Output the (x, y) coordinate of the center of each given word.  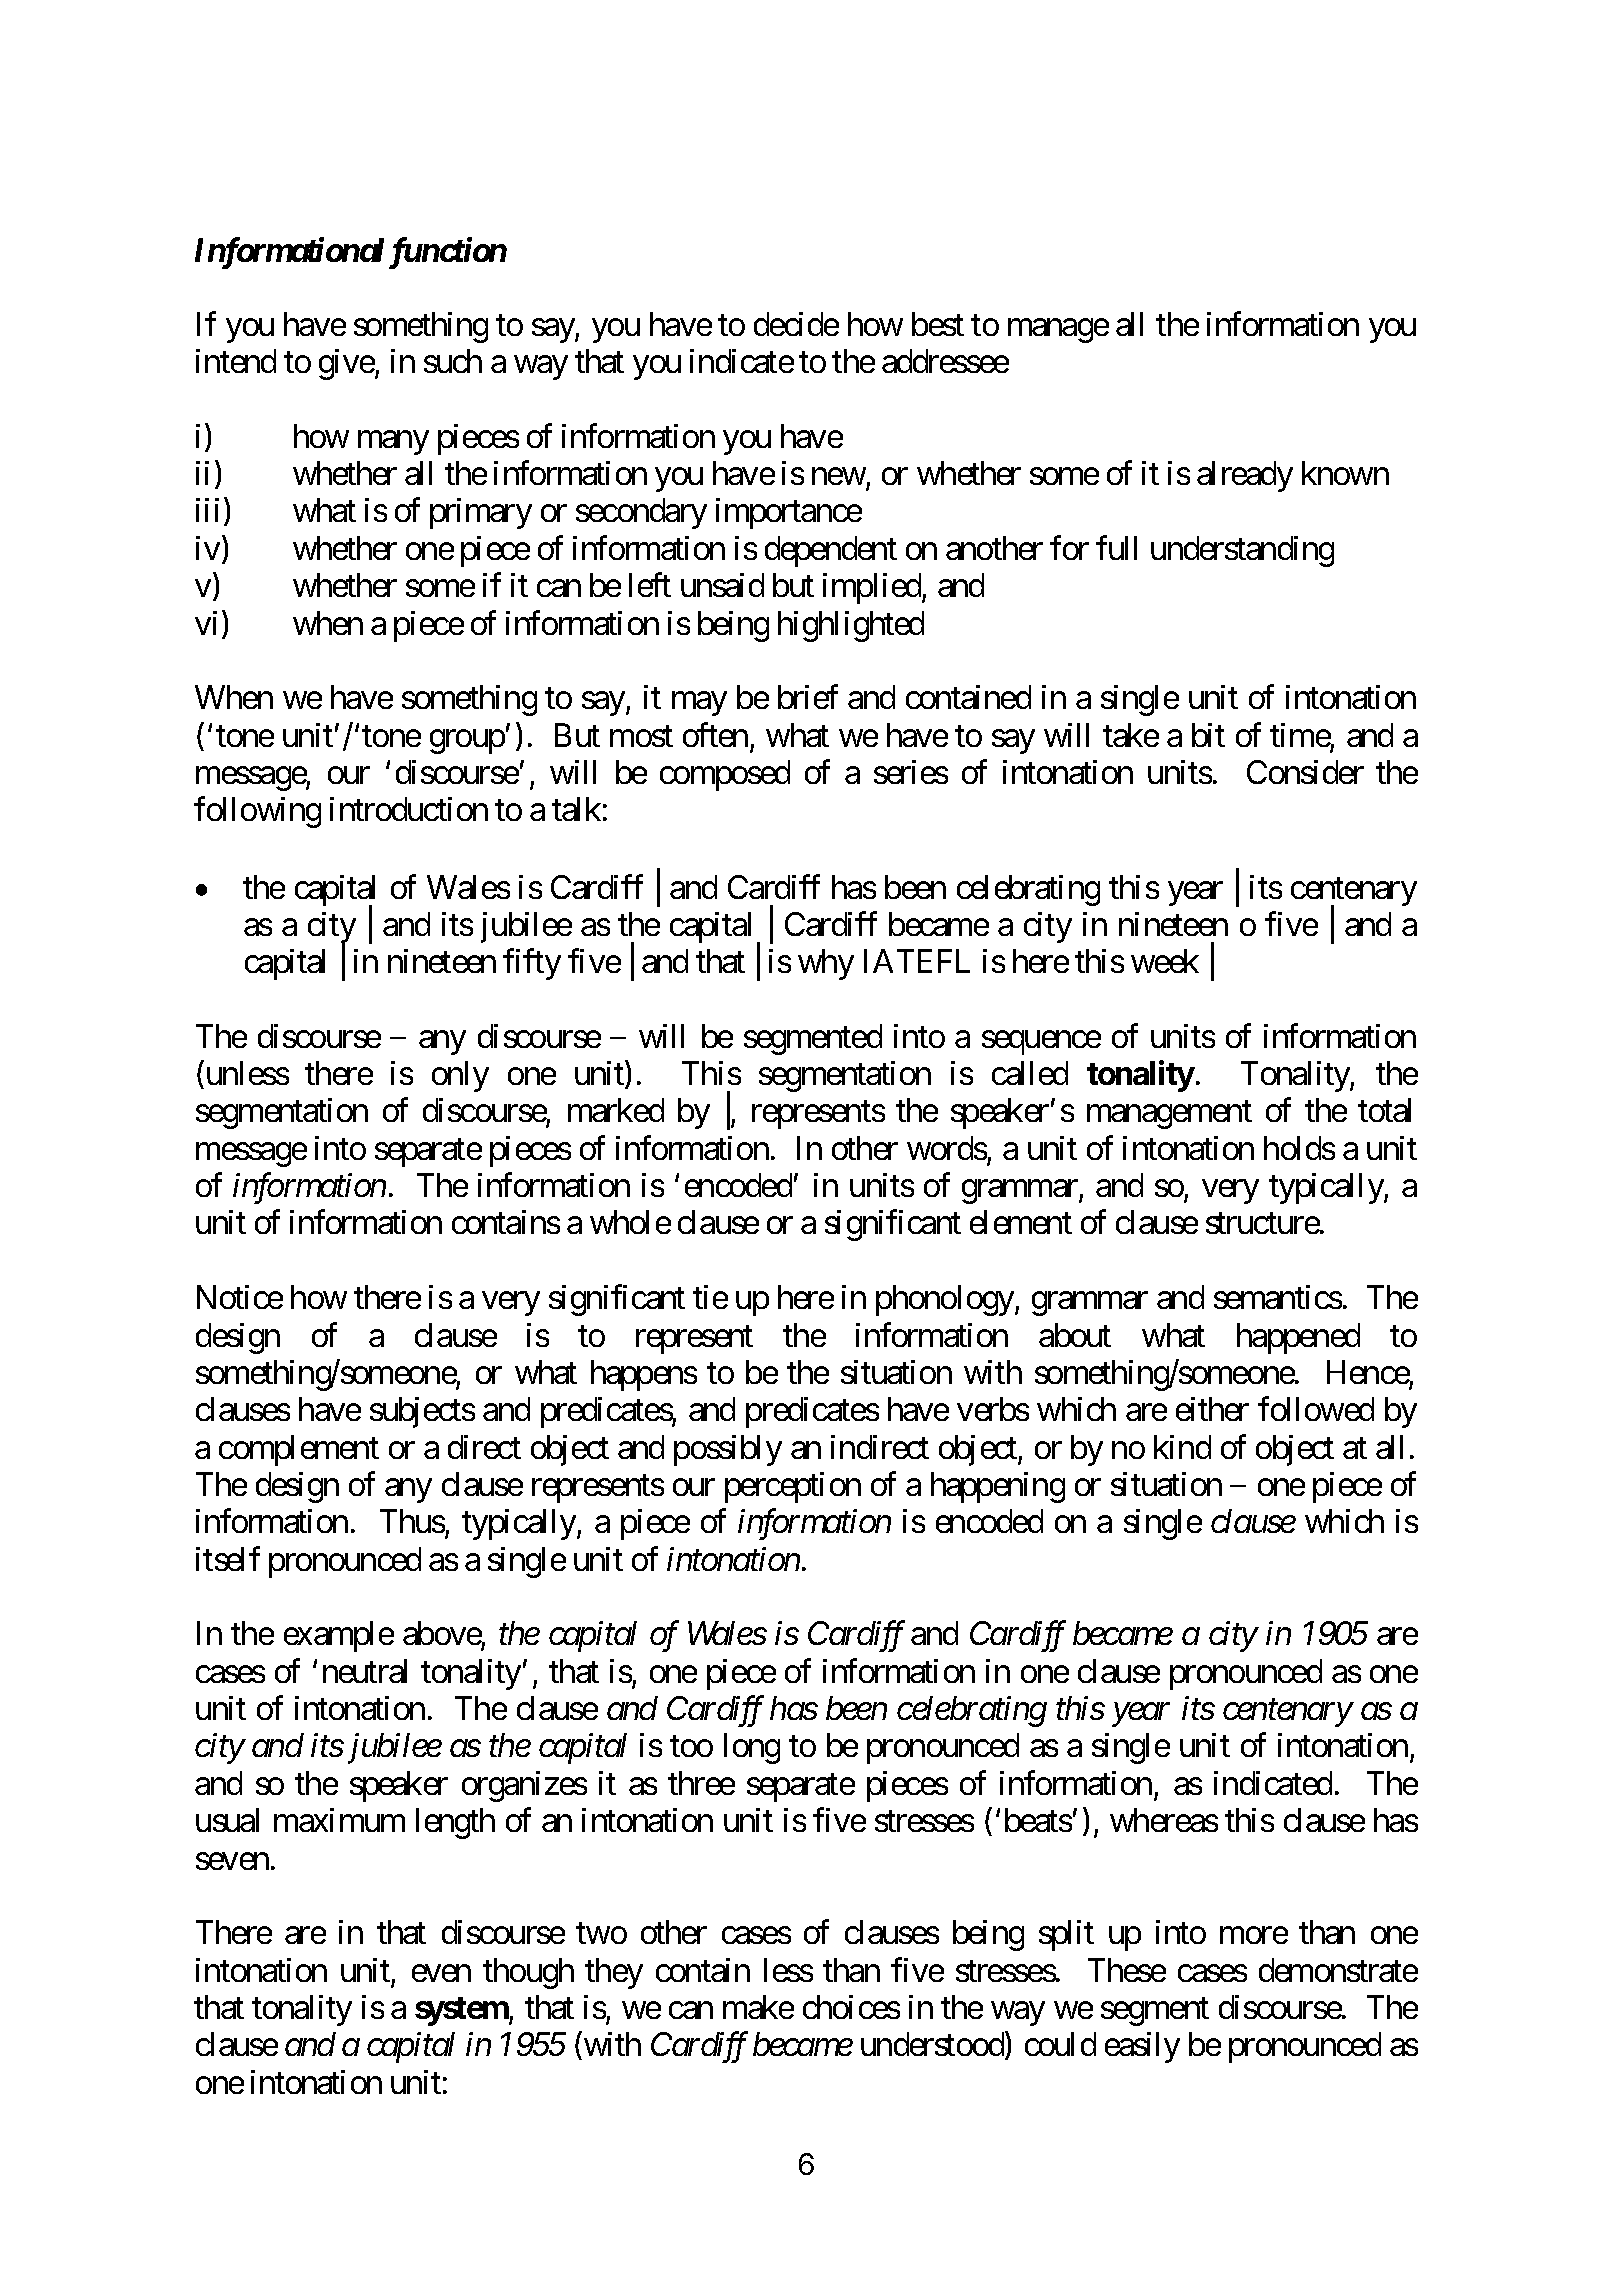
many (393, 443)
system (462, 2011)
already (1245, 476)
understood (933, 2046)
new (839, 476)
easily (1142, 2047)
